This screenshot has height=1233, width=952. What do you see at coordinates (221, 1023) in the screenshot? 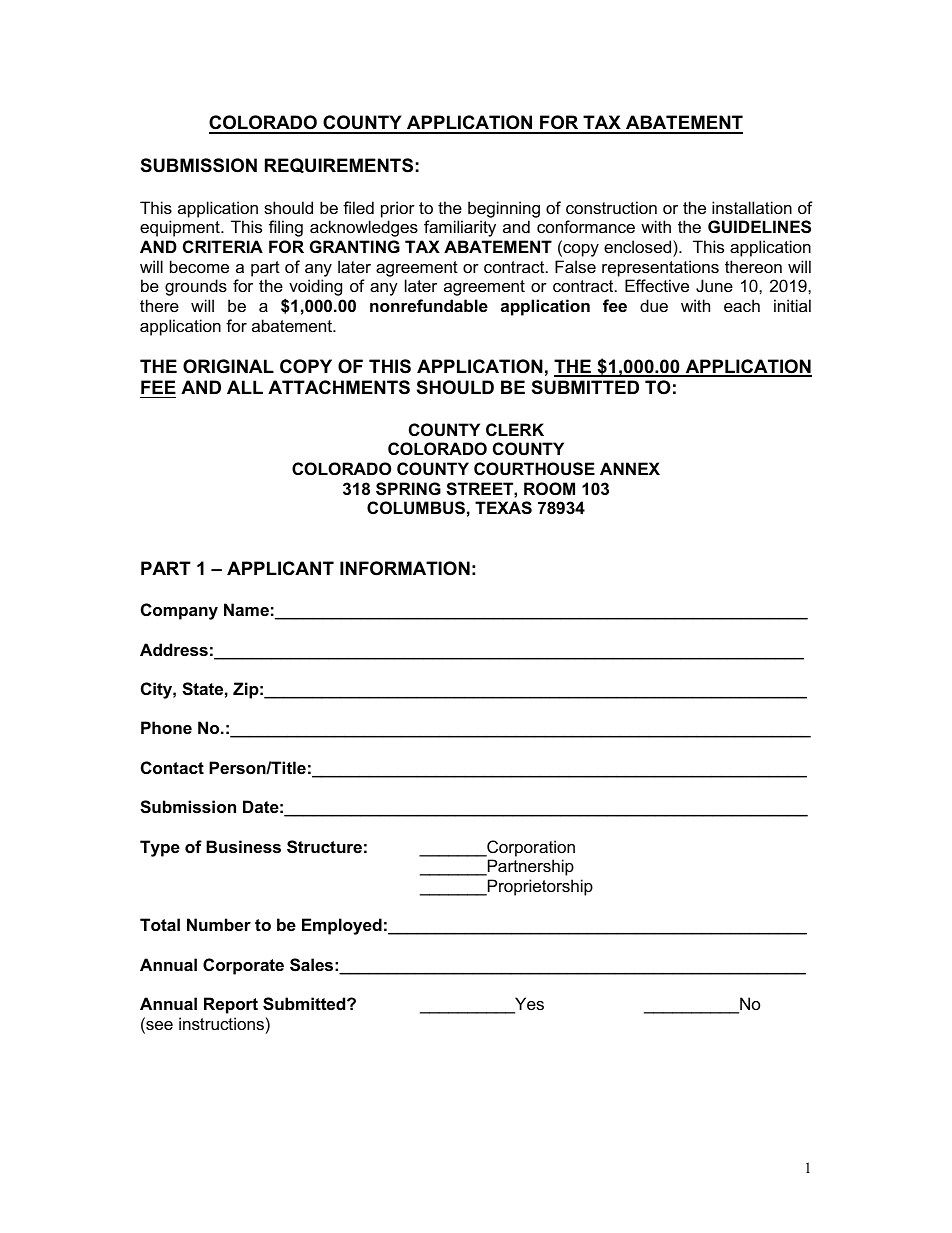
I see `instructions` at bounding box center [221, 1023].
